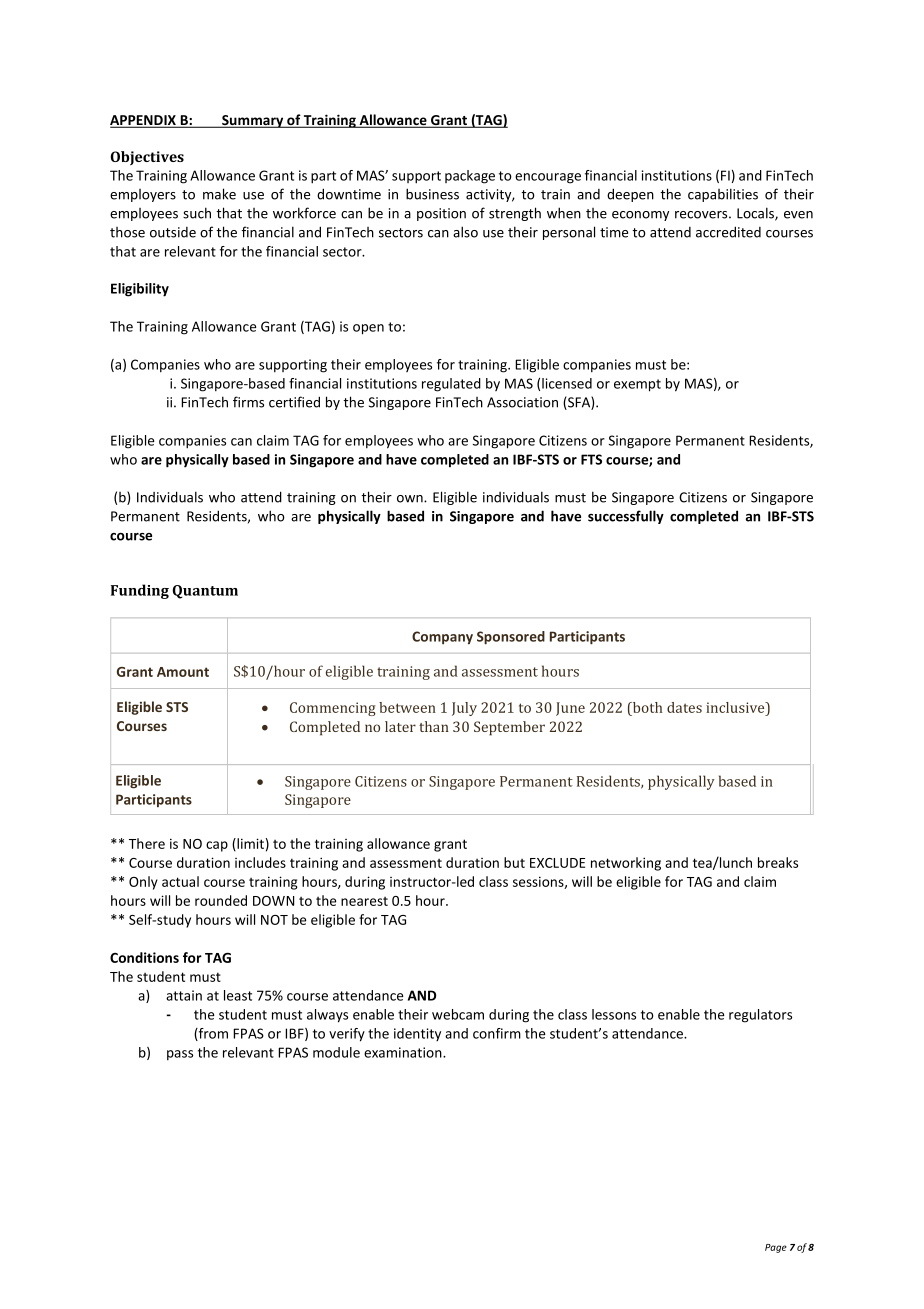 The height and width of the page is (1309, 924). I want to click on Page, so click(776, 1248).
